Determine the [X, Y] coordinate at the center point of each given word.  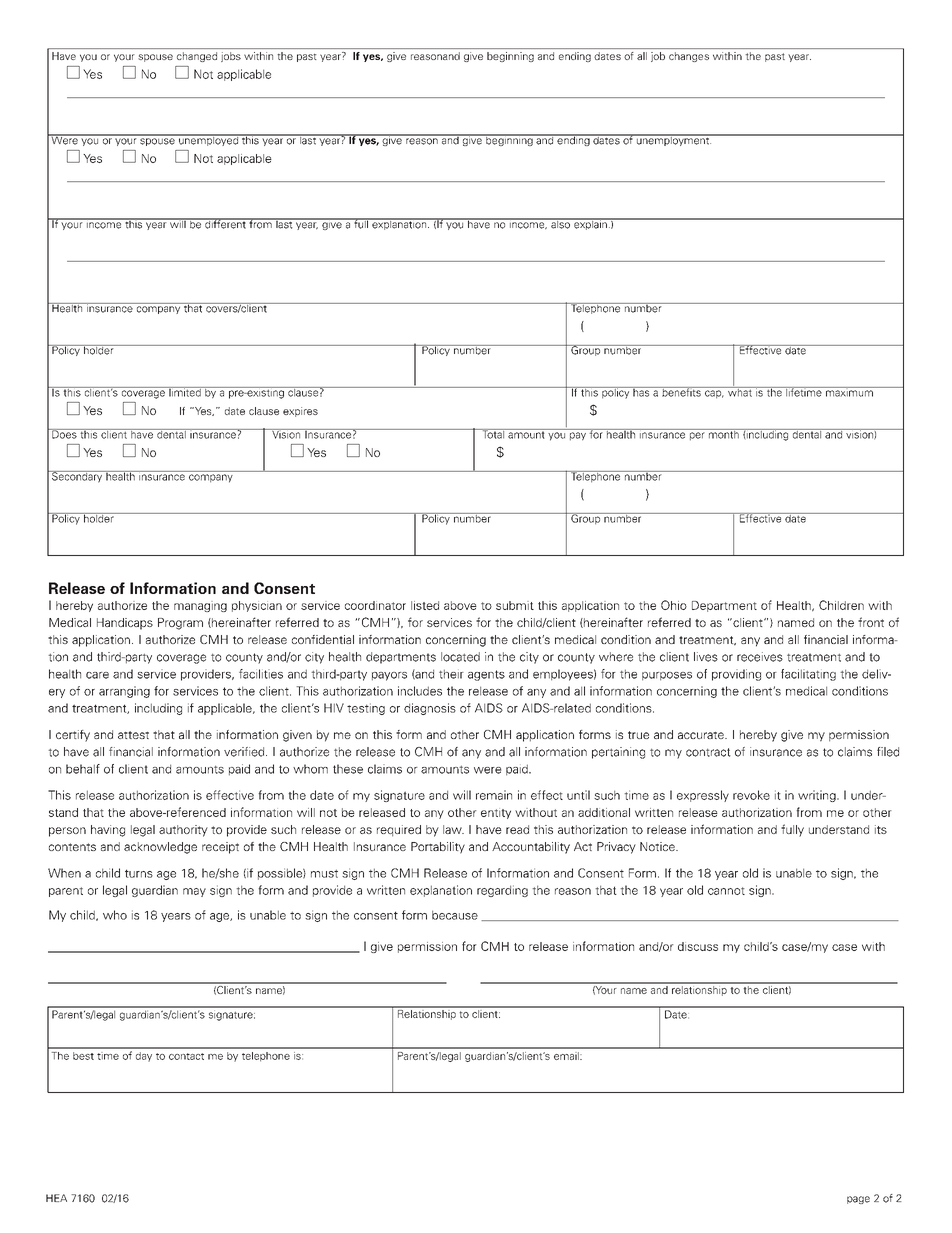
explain [590, 224]
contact [186, 1056]
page [858, 1200]
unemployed [208, 140]
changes [689, 57]
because [455, 915]
